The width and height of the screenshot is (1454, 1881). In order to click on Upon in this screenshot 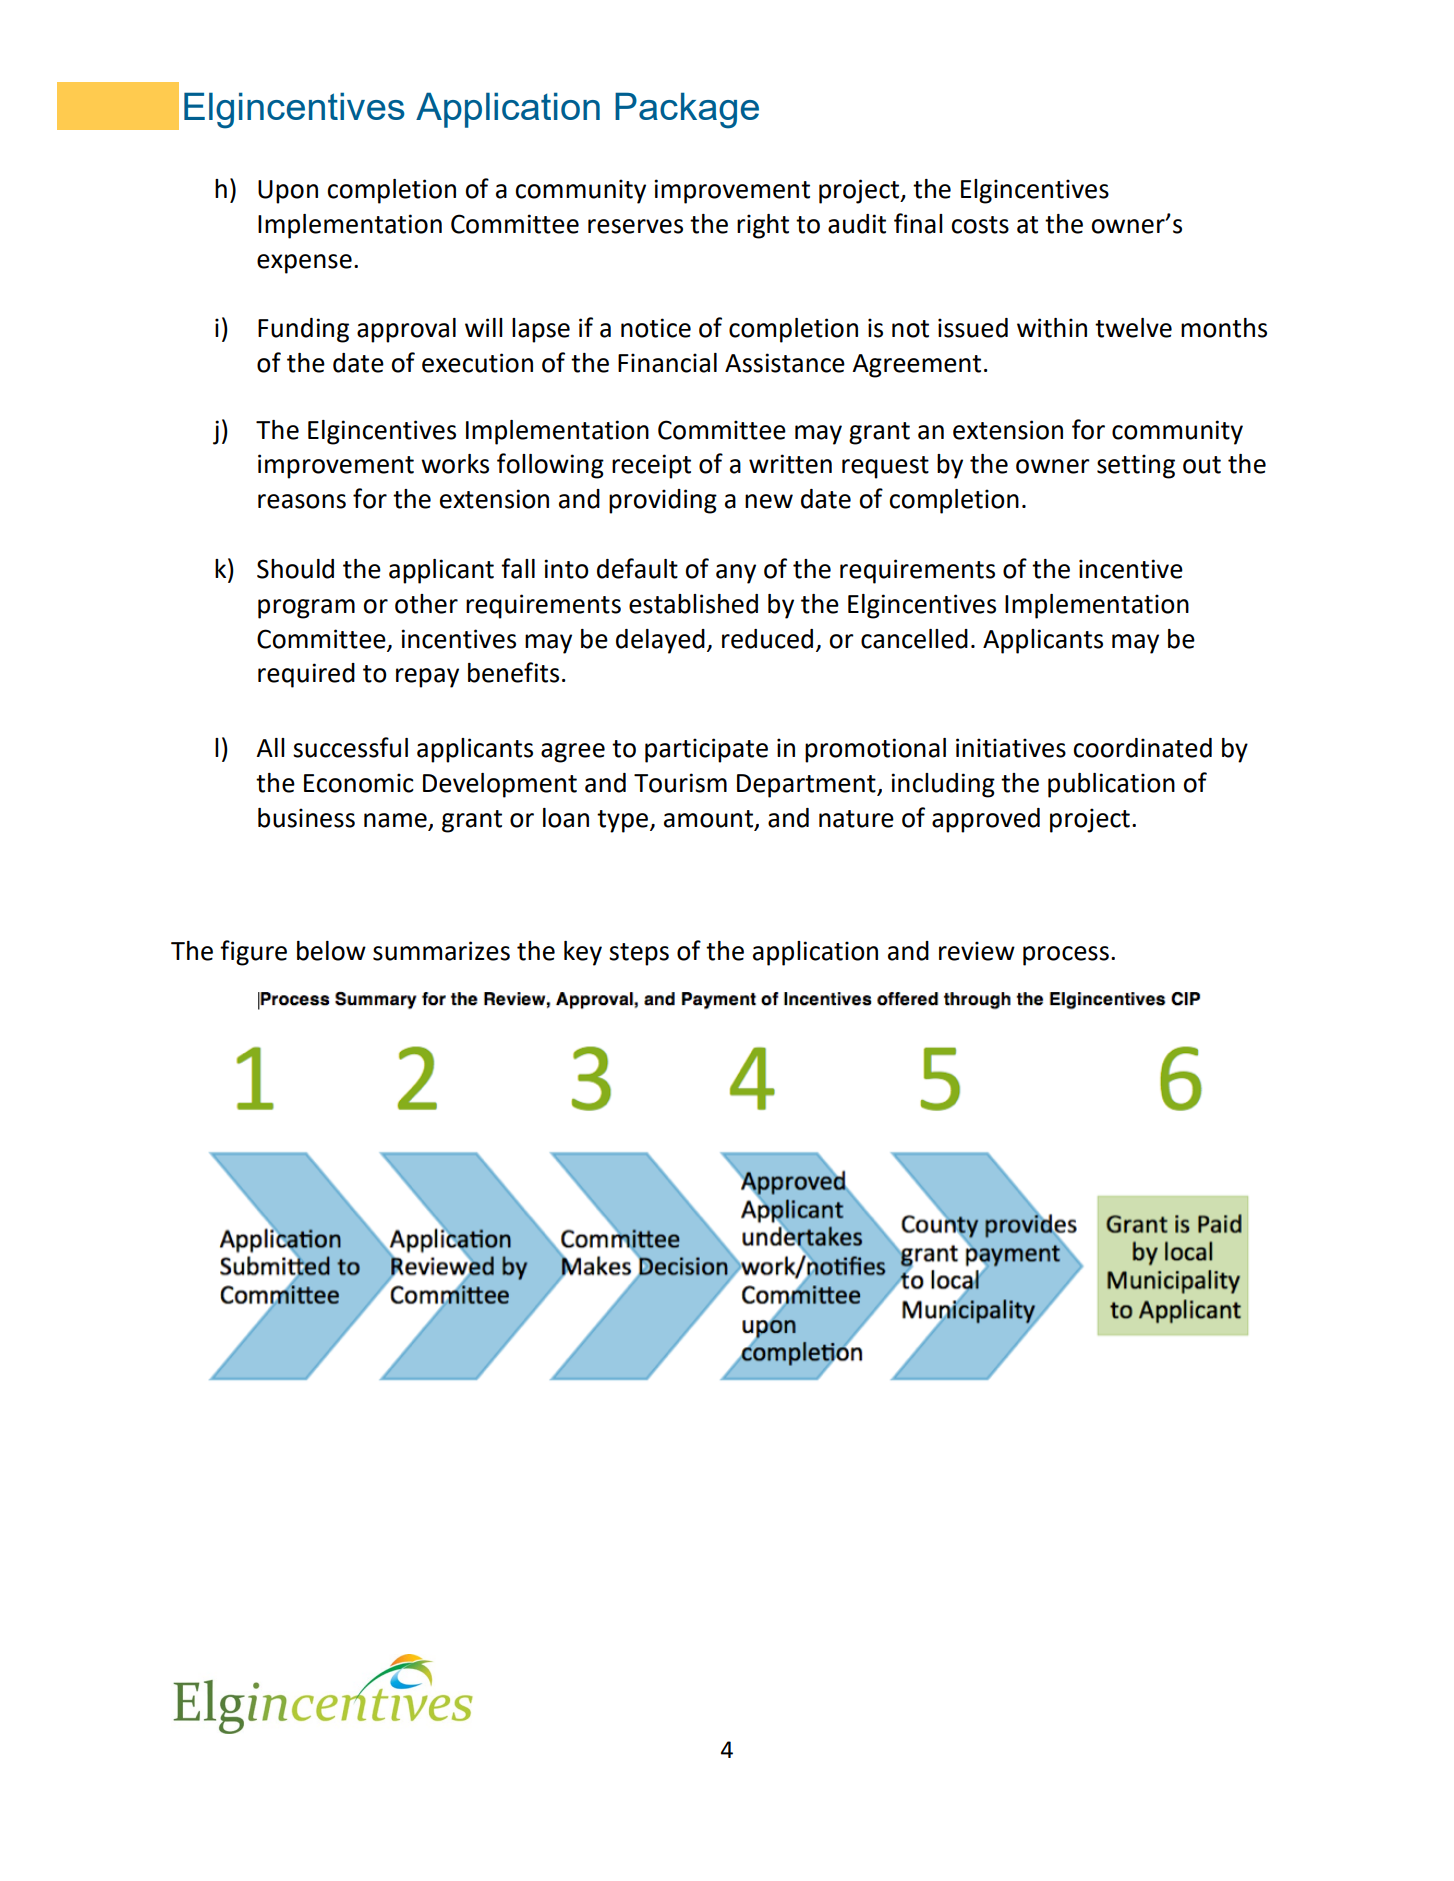, I will do `click(288, 192)`.
